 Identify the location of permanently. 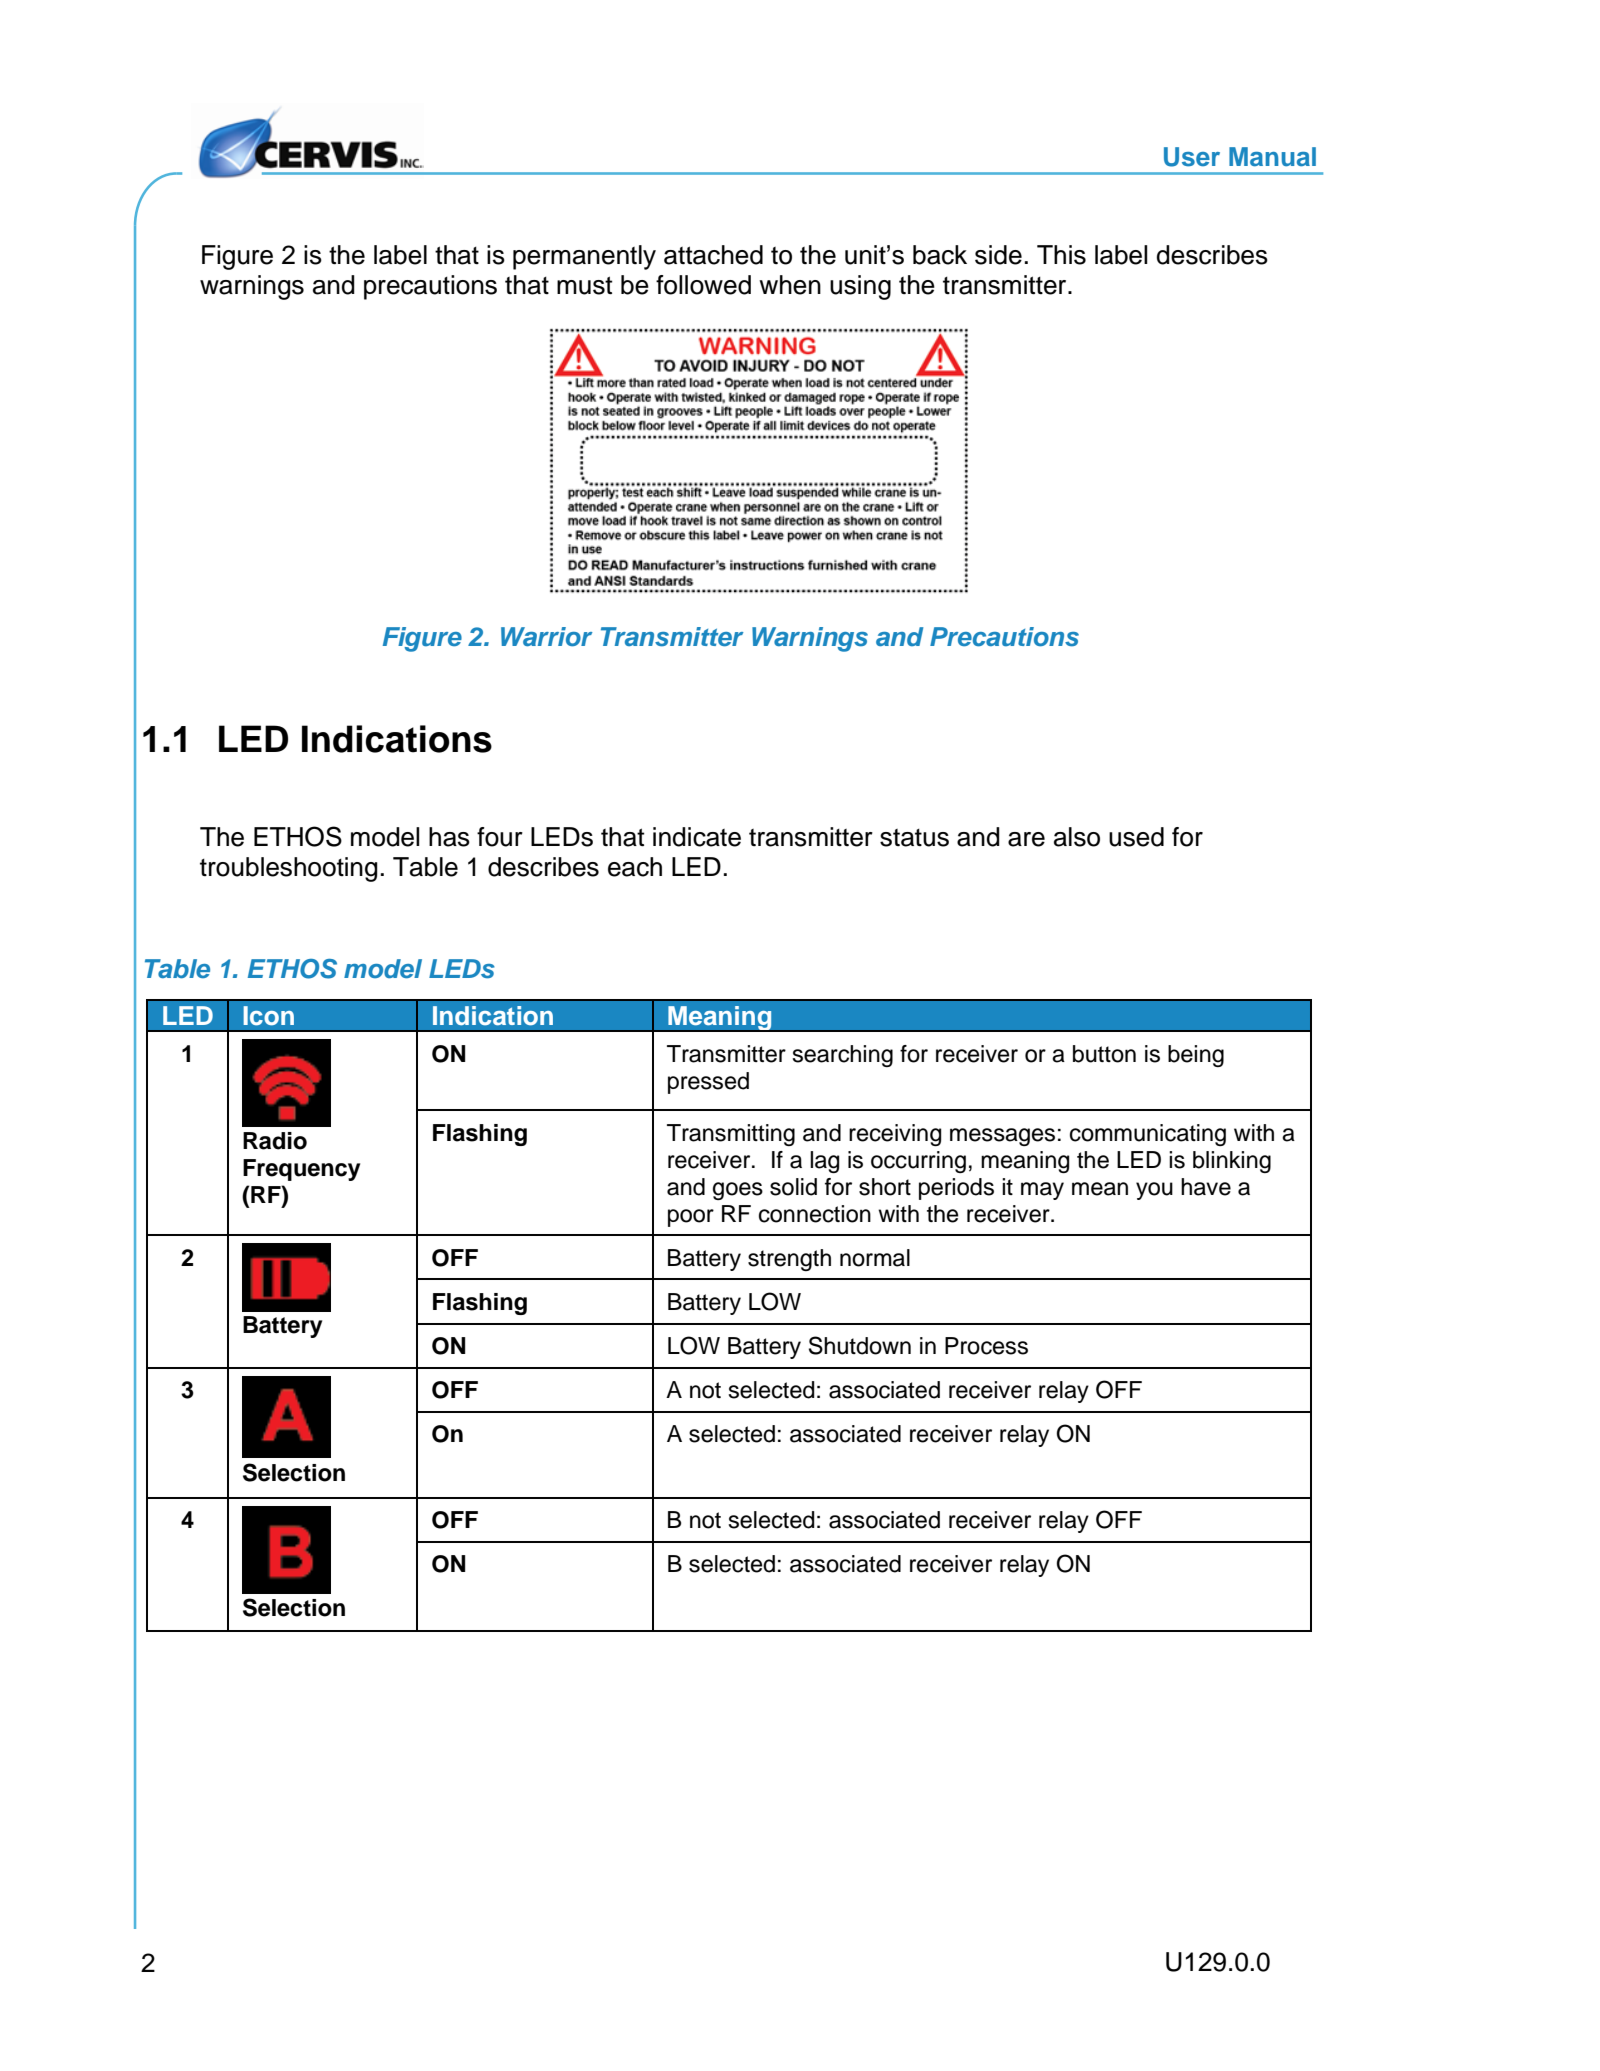
(584, 257).
